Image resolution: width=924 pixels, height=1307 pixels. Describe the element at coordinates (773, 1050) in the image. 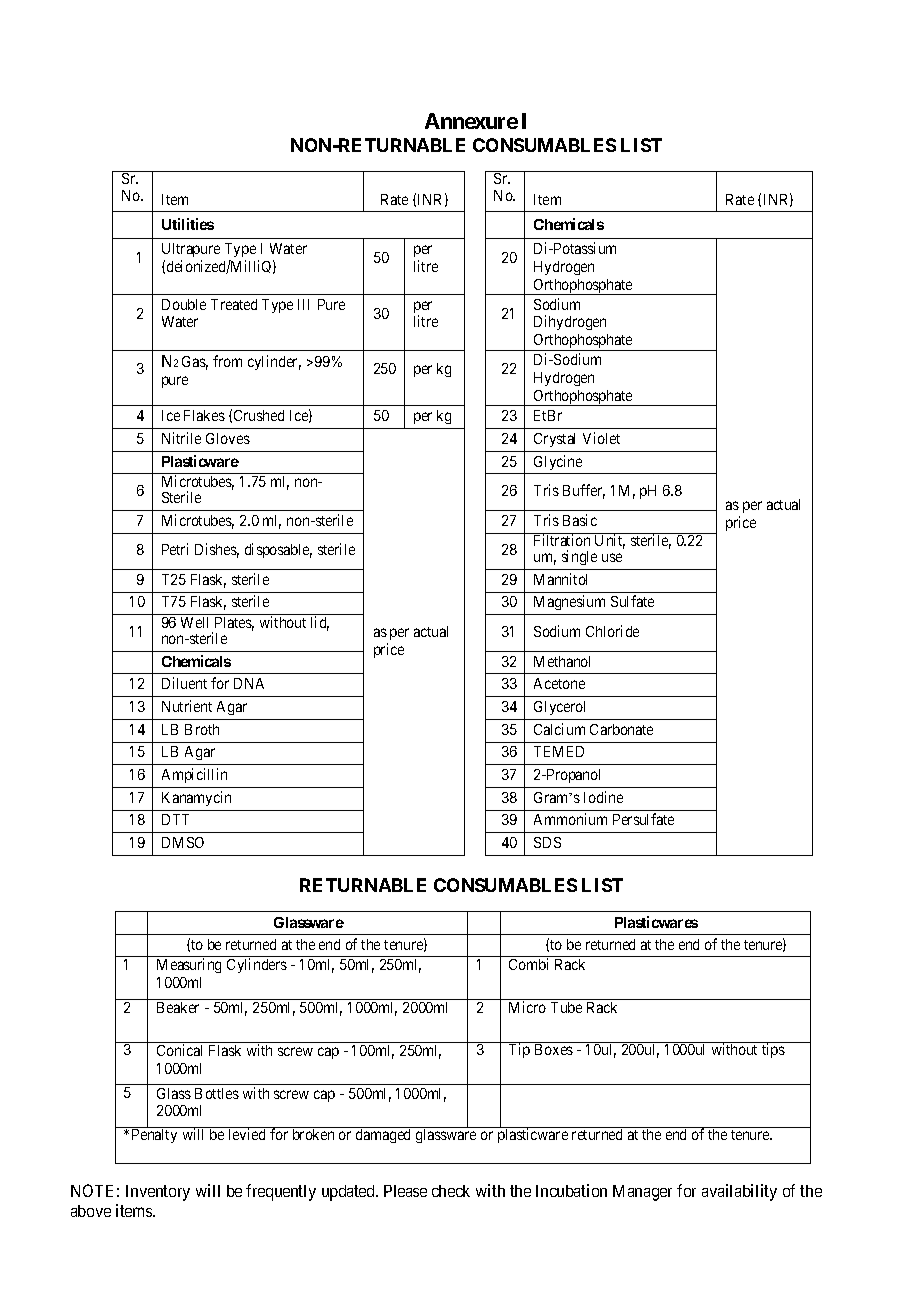

I see `tips` at that location.
